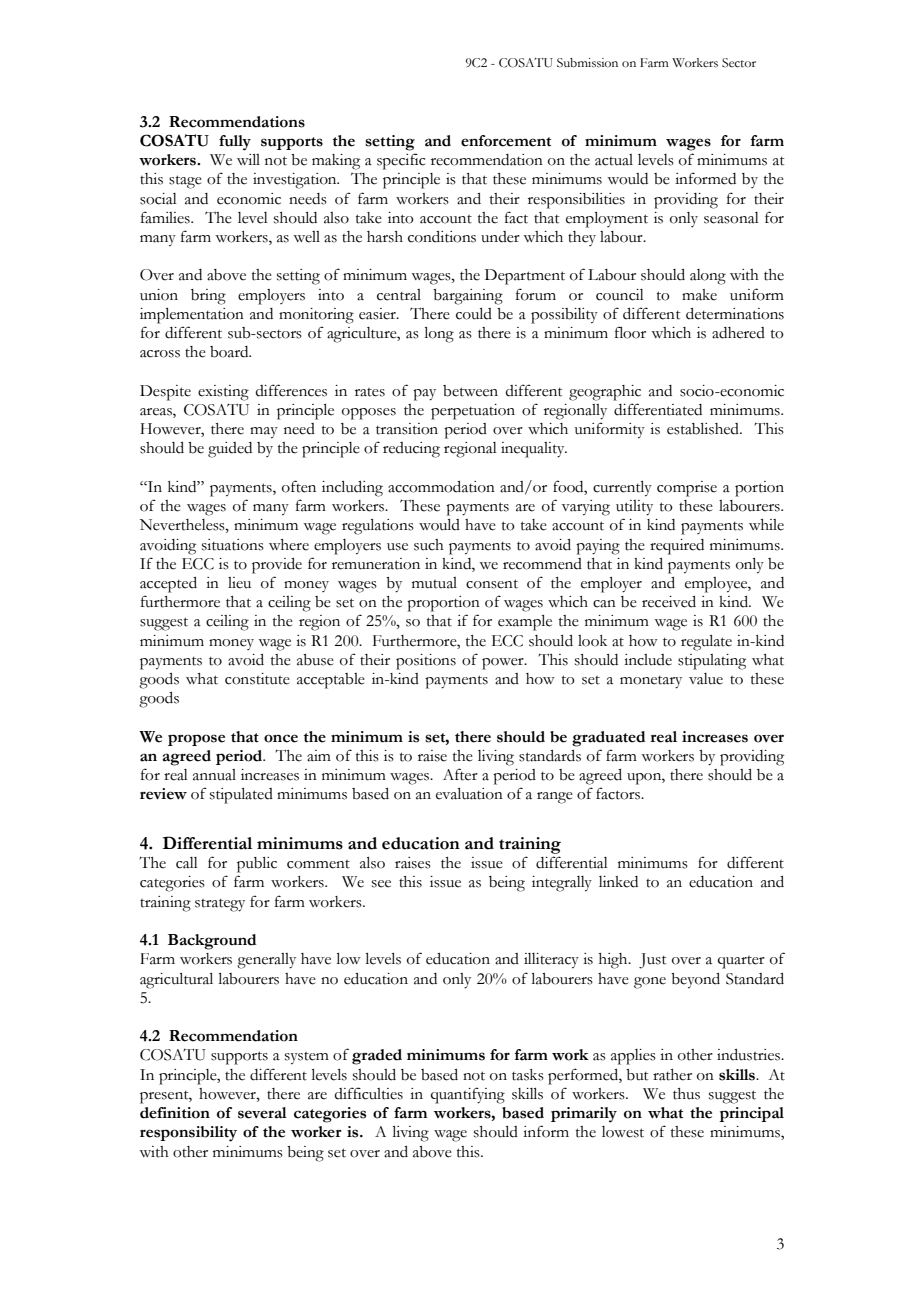  Describe the element at coordinates (262, 1113) in the screenshot. I see `several` at that location.
